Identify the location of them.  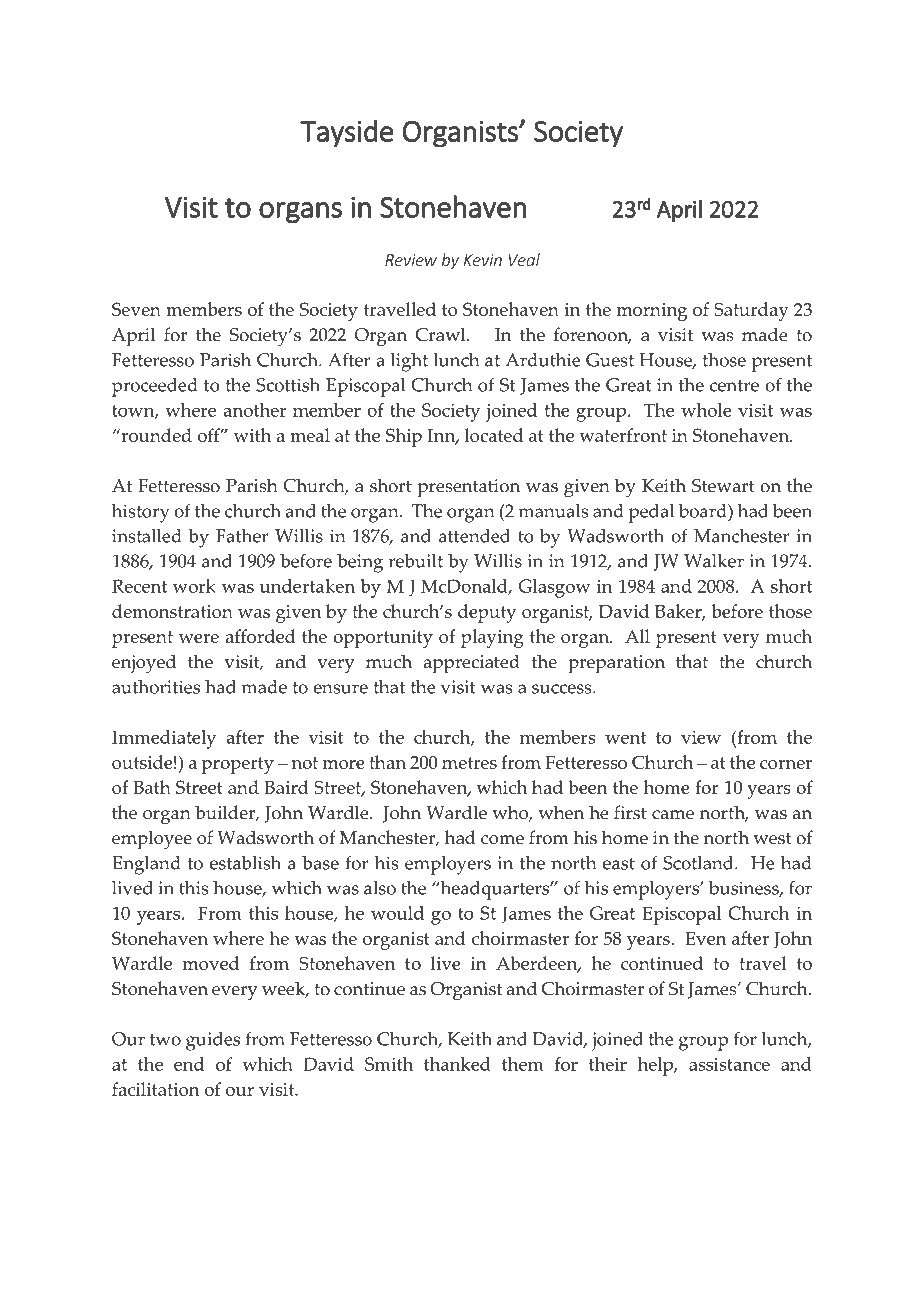
(523, 1064).
